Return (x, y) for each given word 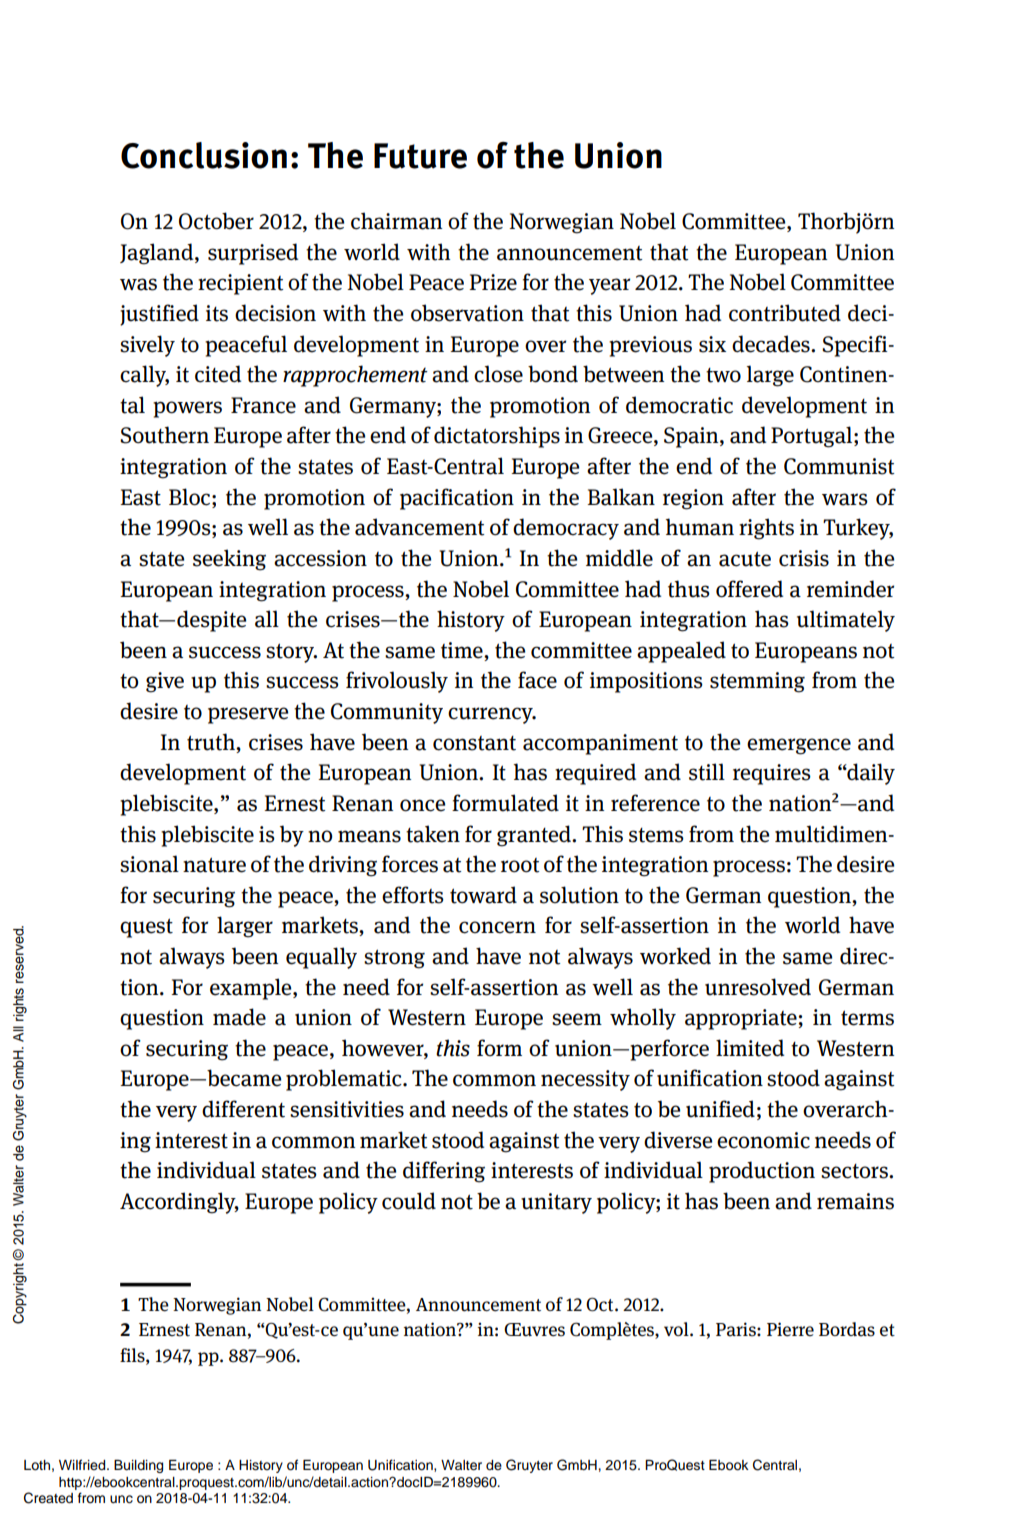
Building (138, 1466)
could (409, 1201)
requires (772, 774)
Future (420, 156)
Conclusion (204, 155)
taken (433, 834)
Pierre (790, 1329)
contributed (785, 313)
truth (212, 742)
